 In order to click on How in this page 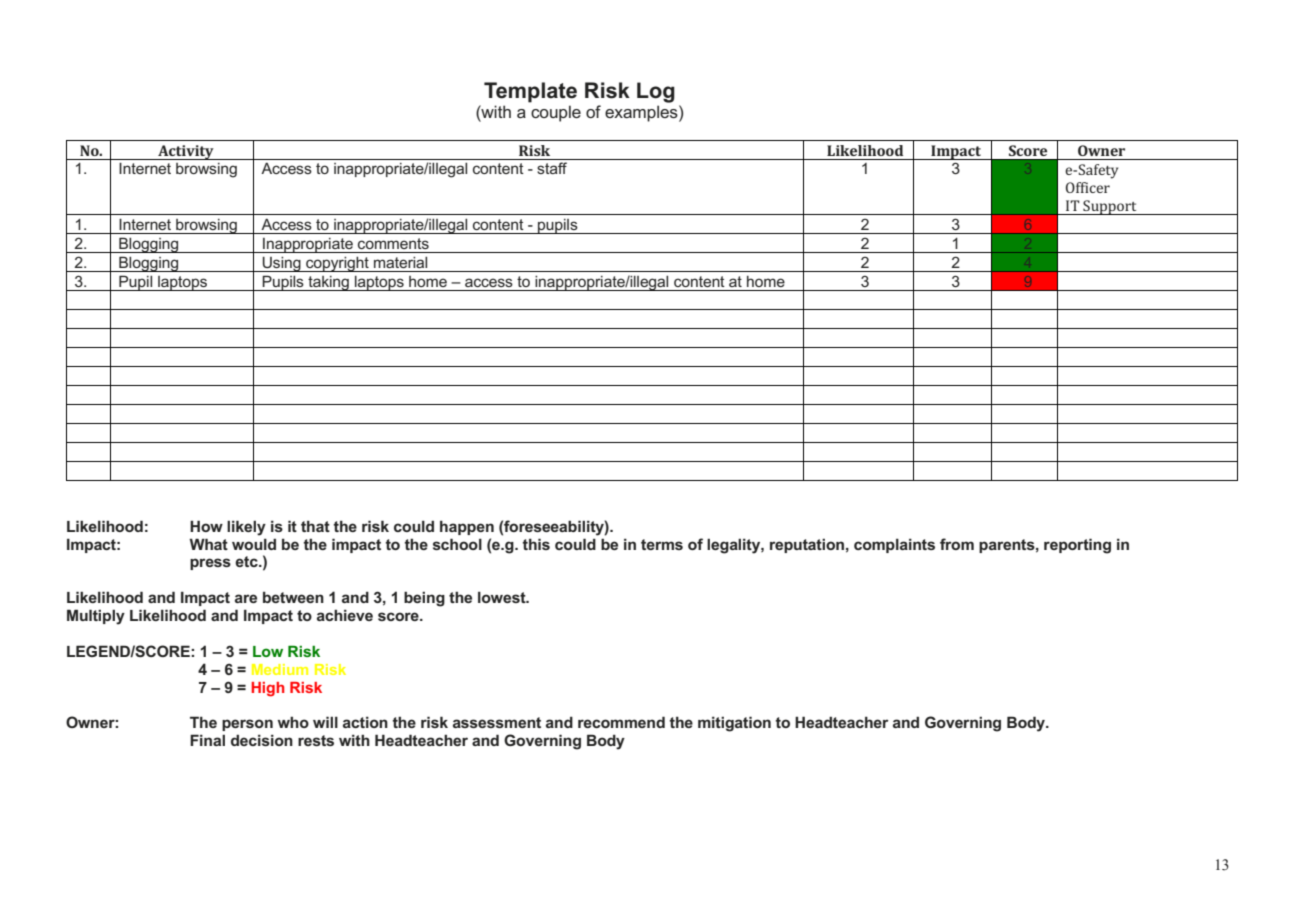, I will do `click(206, 526)`.
